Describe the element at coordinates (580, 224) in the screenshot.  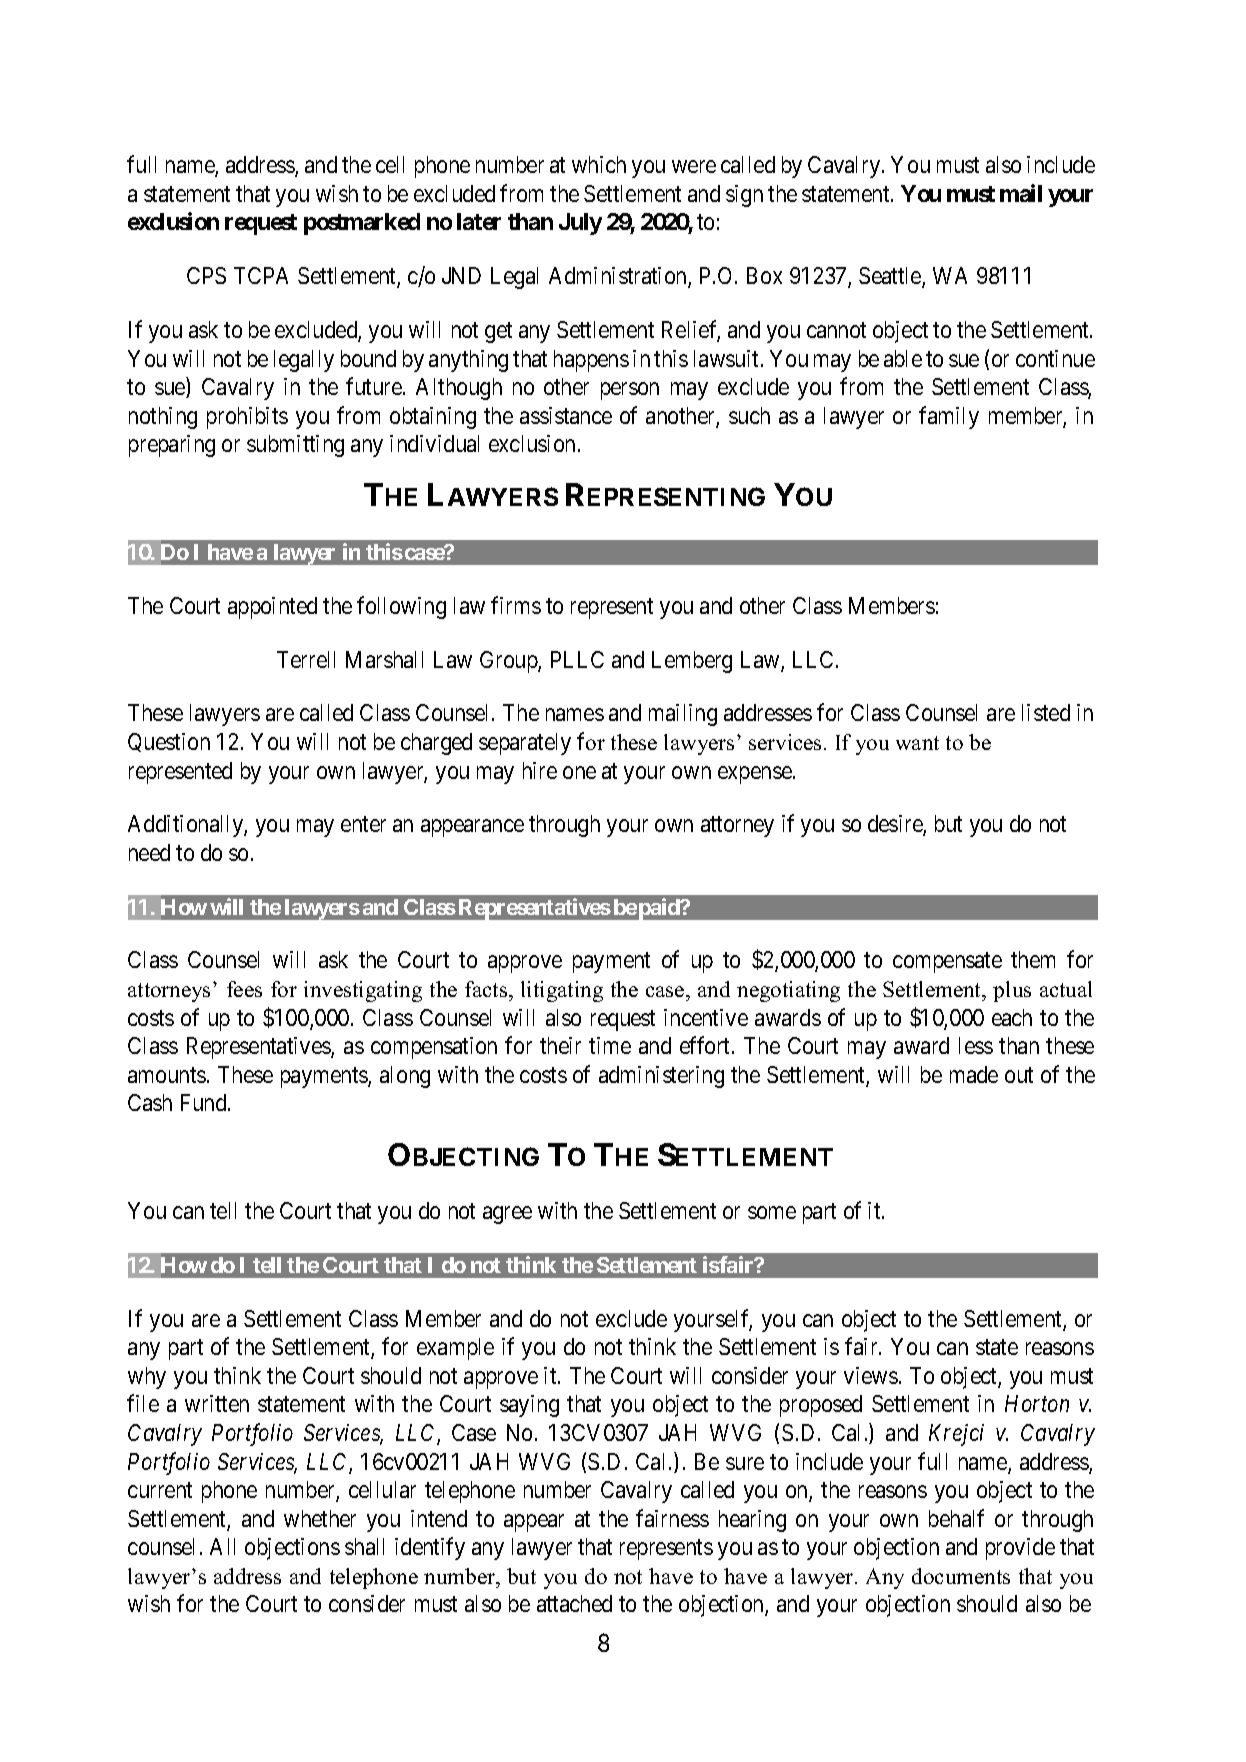
I see `July` at that location.
